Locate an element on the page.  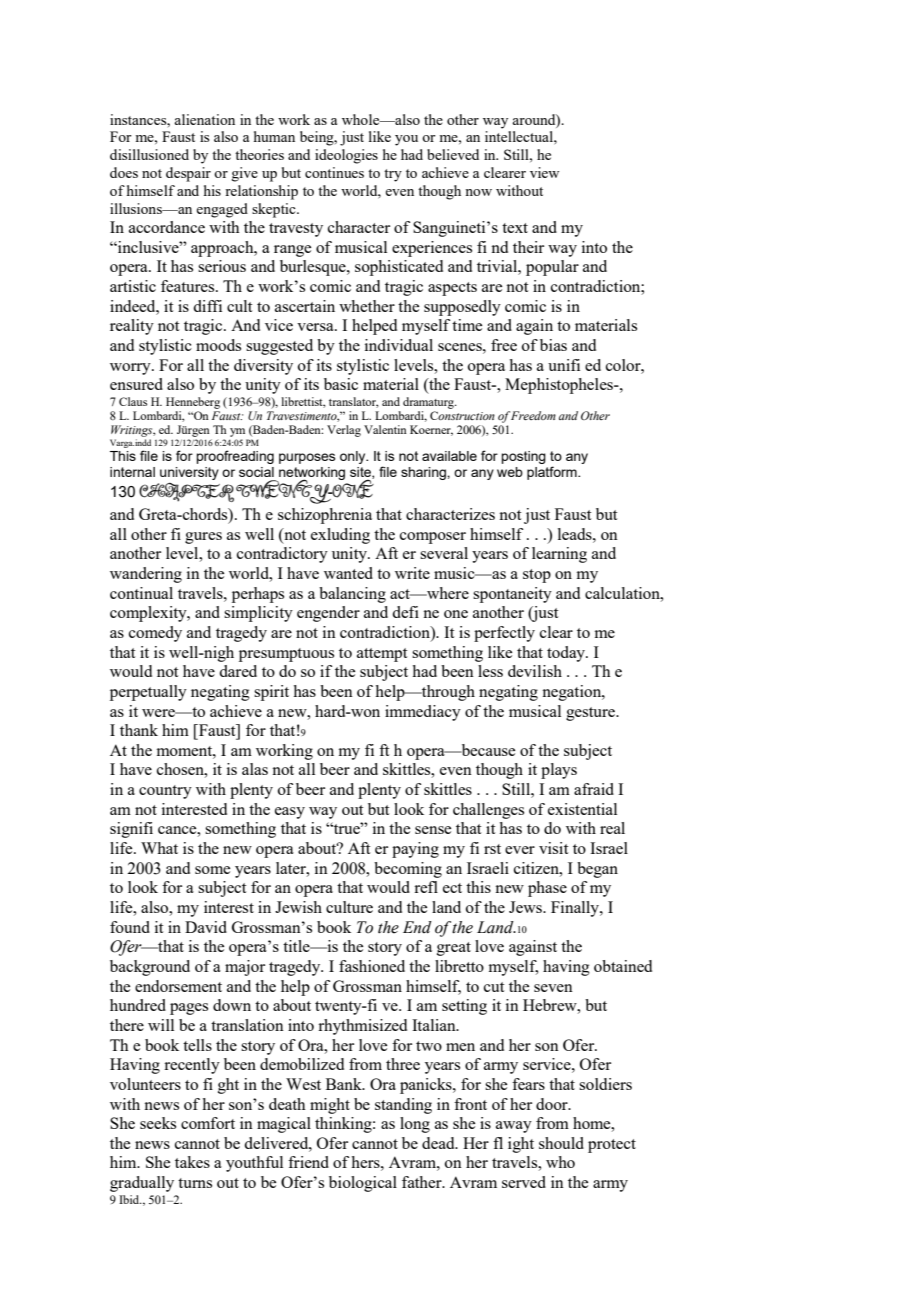
biological is located at coordinates (363, 1184).
